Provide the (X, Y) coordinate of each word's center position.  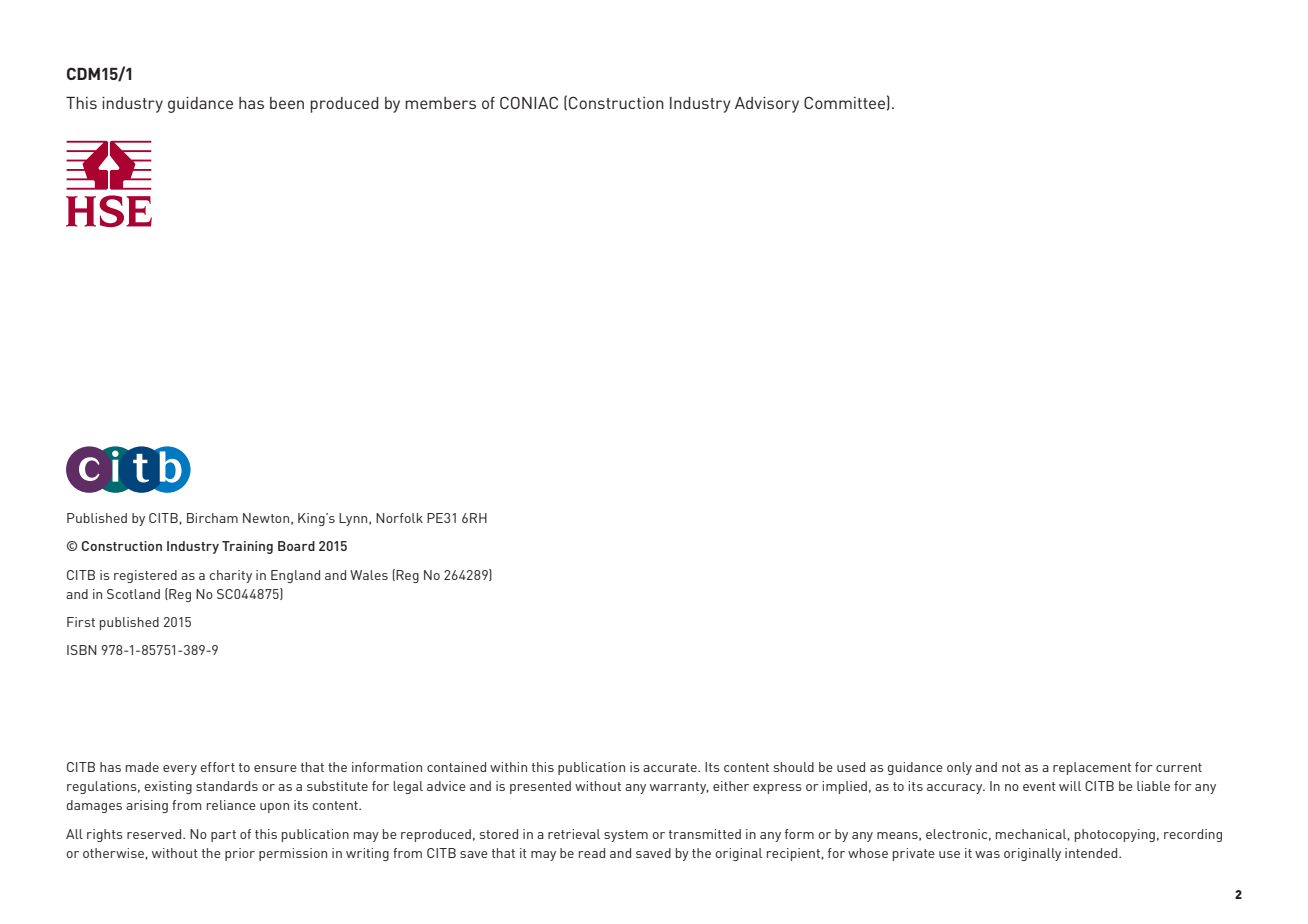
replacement (1092, 768)
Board (296, 546)
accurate (671, 767)
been (287, 103)
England (295, 576)
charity (230, 576)
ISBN (82, 650)
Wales (369, 575)
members (440, 103)
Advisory (767, 105)
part (223, 836)
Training (247, 547)
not (1011, 767)
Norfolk (399, 518)
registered (145, 576)
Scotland (133, 594)
